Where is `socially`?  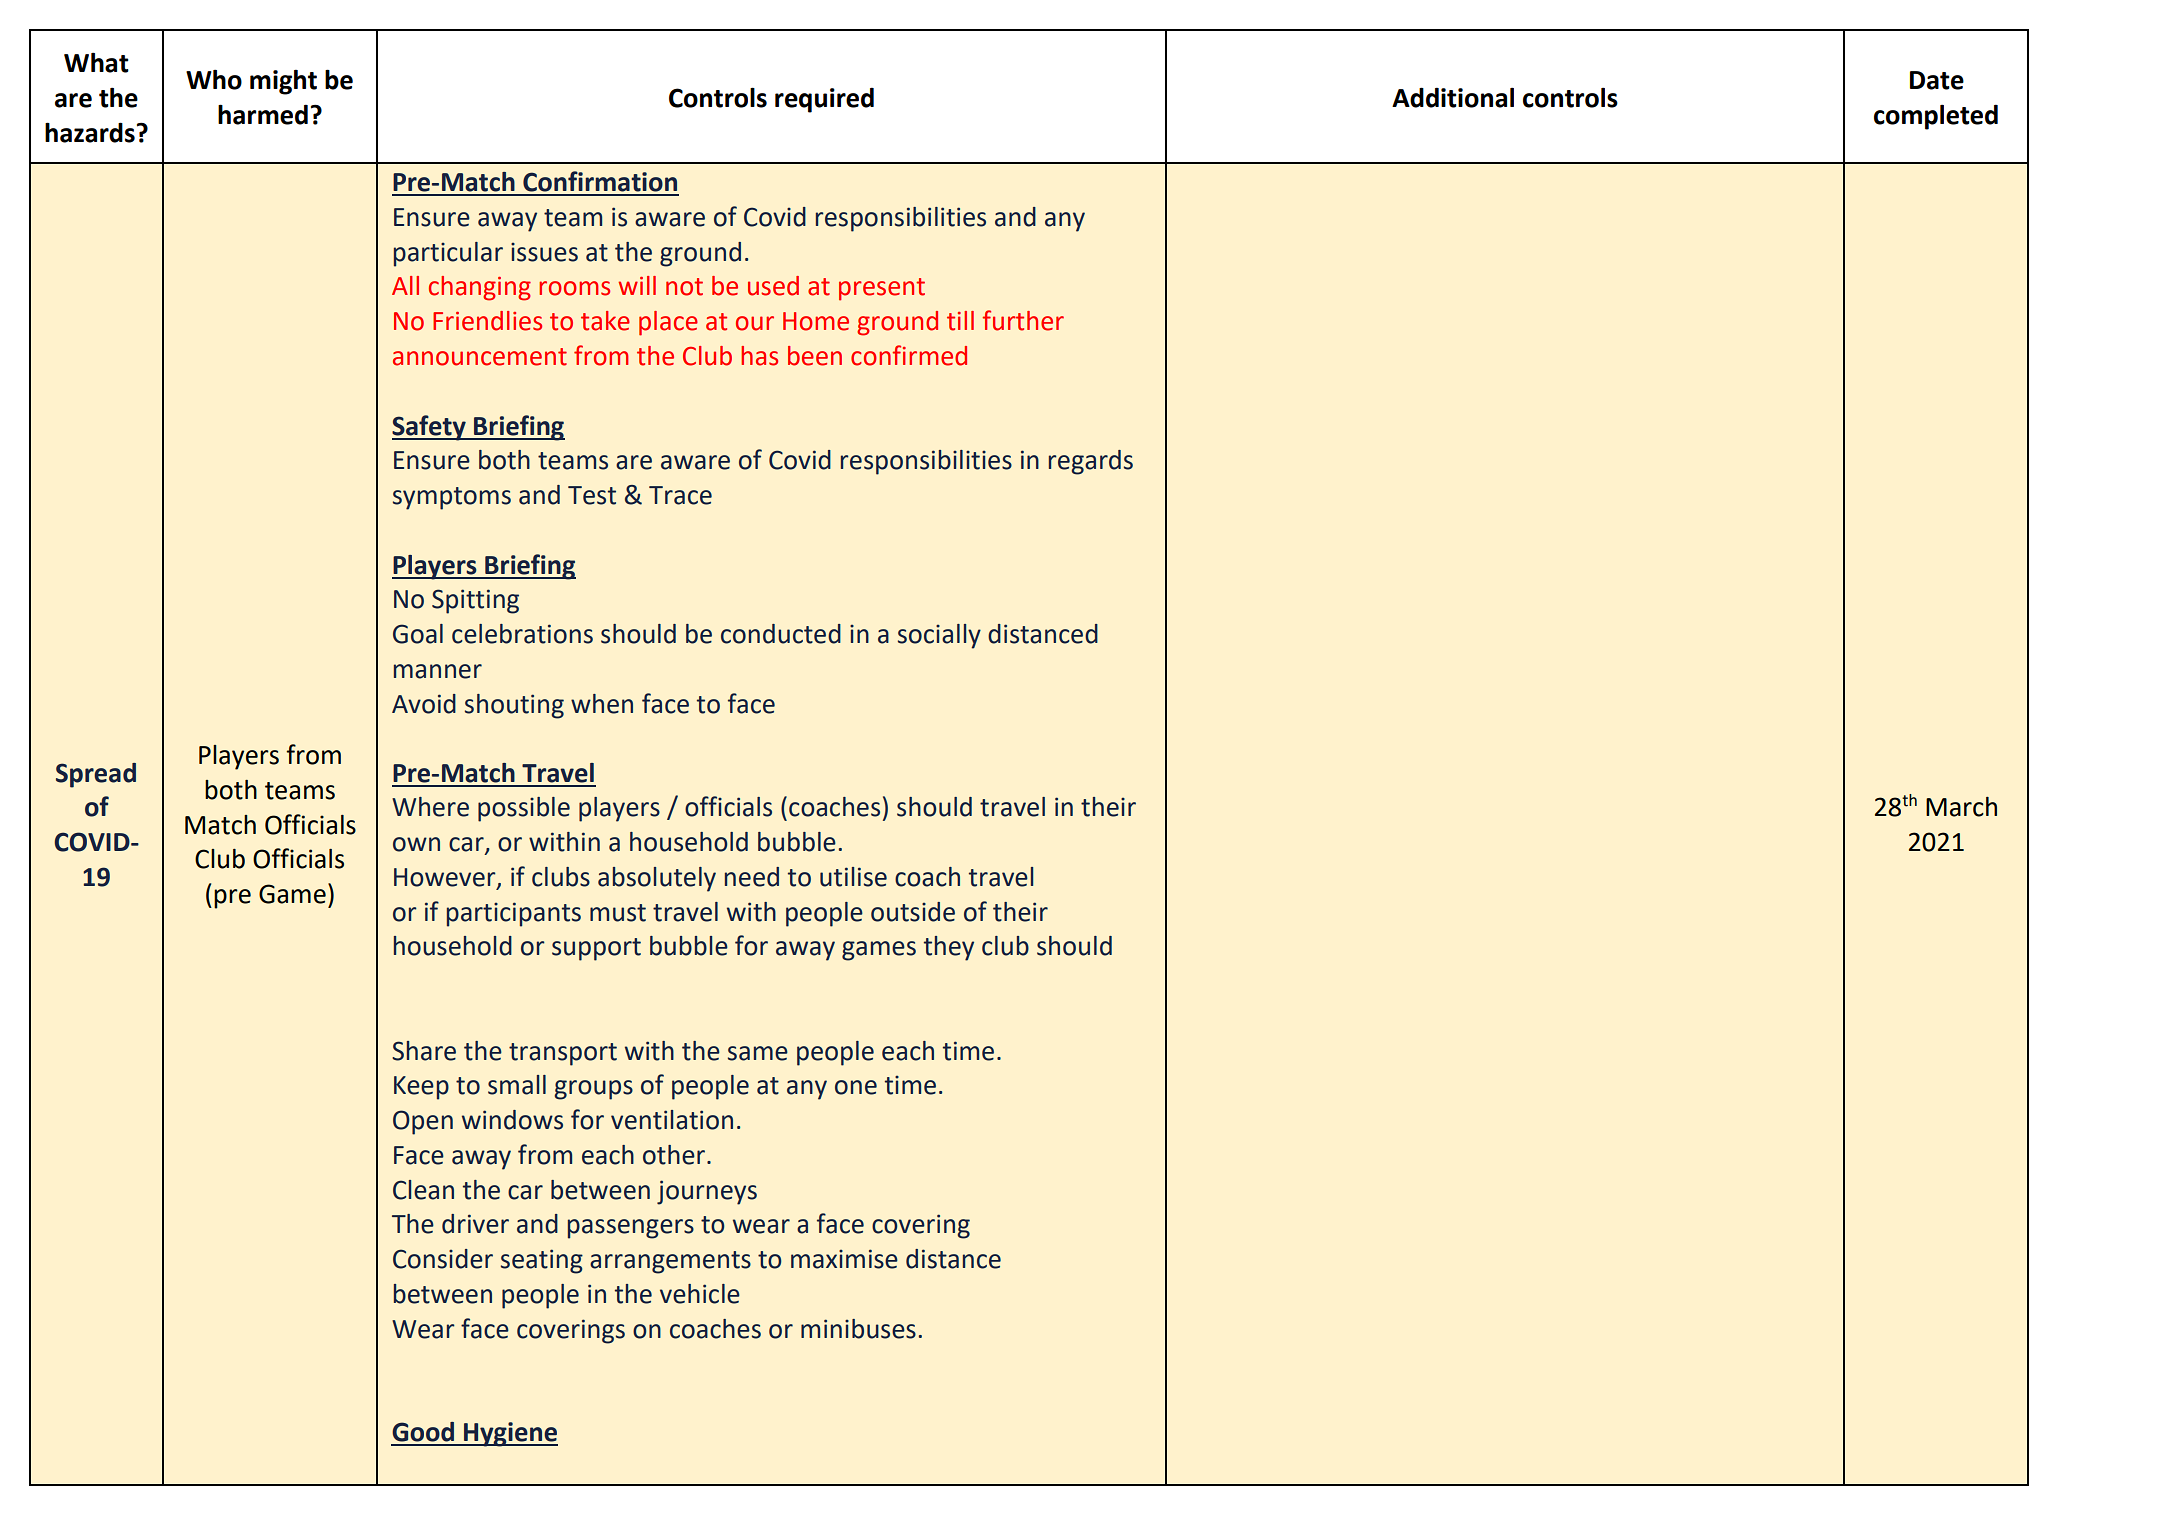
socially is located at coordinates (939, 636).
